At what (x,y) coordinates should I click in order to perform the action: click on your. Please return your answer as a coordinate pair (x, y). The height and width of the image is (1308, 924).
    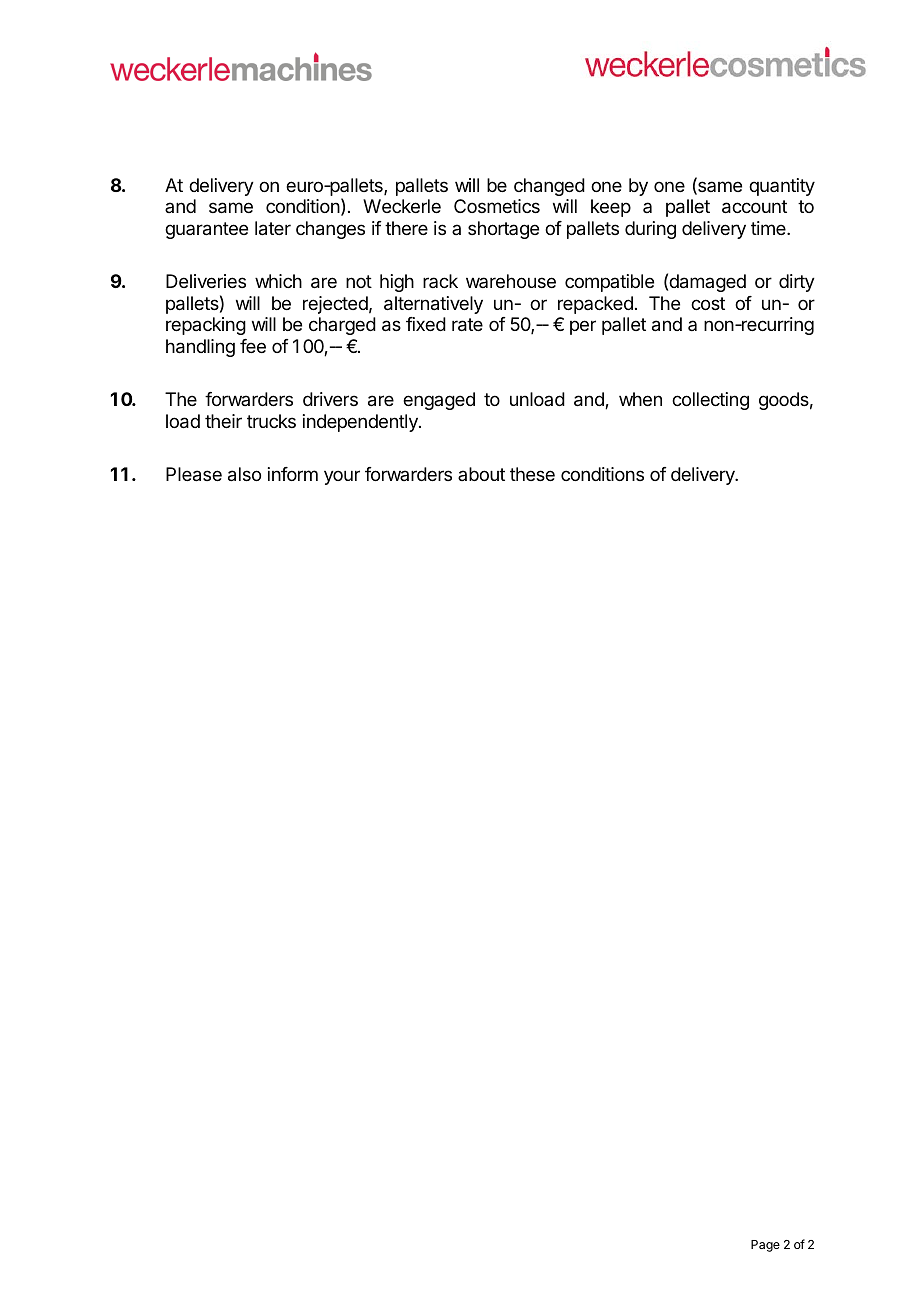
    Looking at the image, I should click on (342, 477).
